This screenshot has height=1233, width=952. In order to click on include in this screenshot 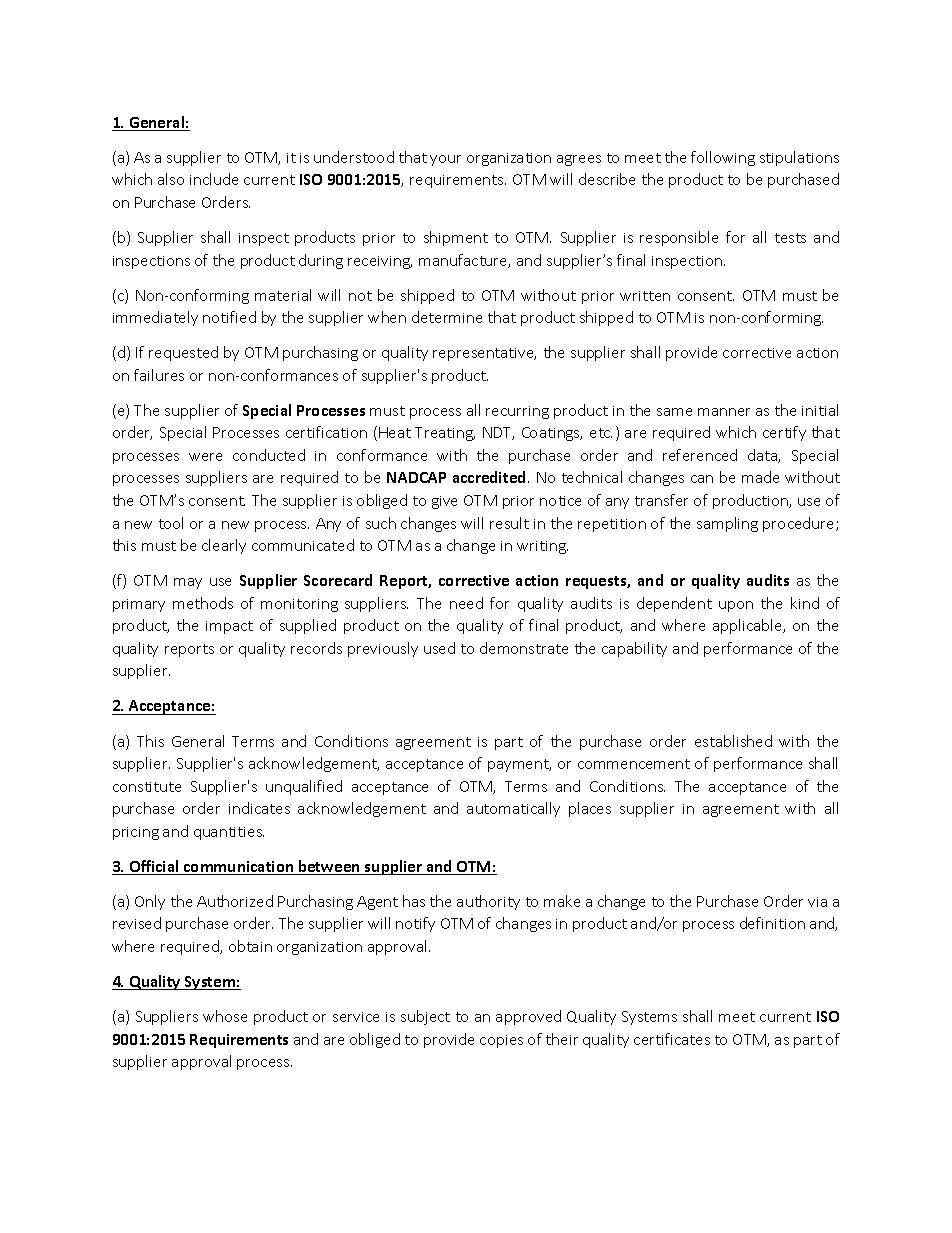, I will do `click(214, 179)`.
